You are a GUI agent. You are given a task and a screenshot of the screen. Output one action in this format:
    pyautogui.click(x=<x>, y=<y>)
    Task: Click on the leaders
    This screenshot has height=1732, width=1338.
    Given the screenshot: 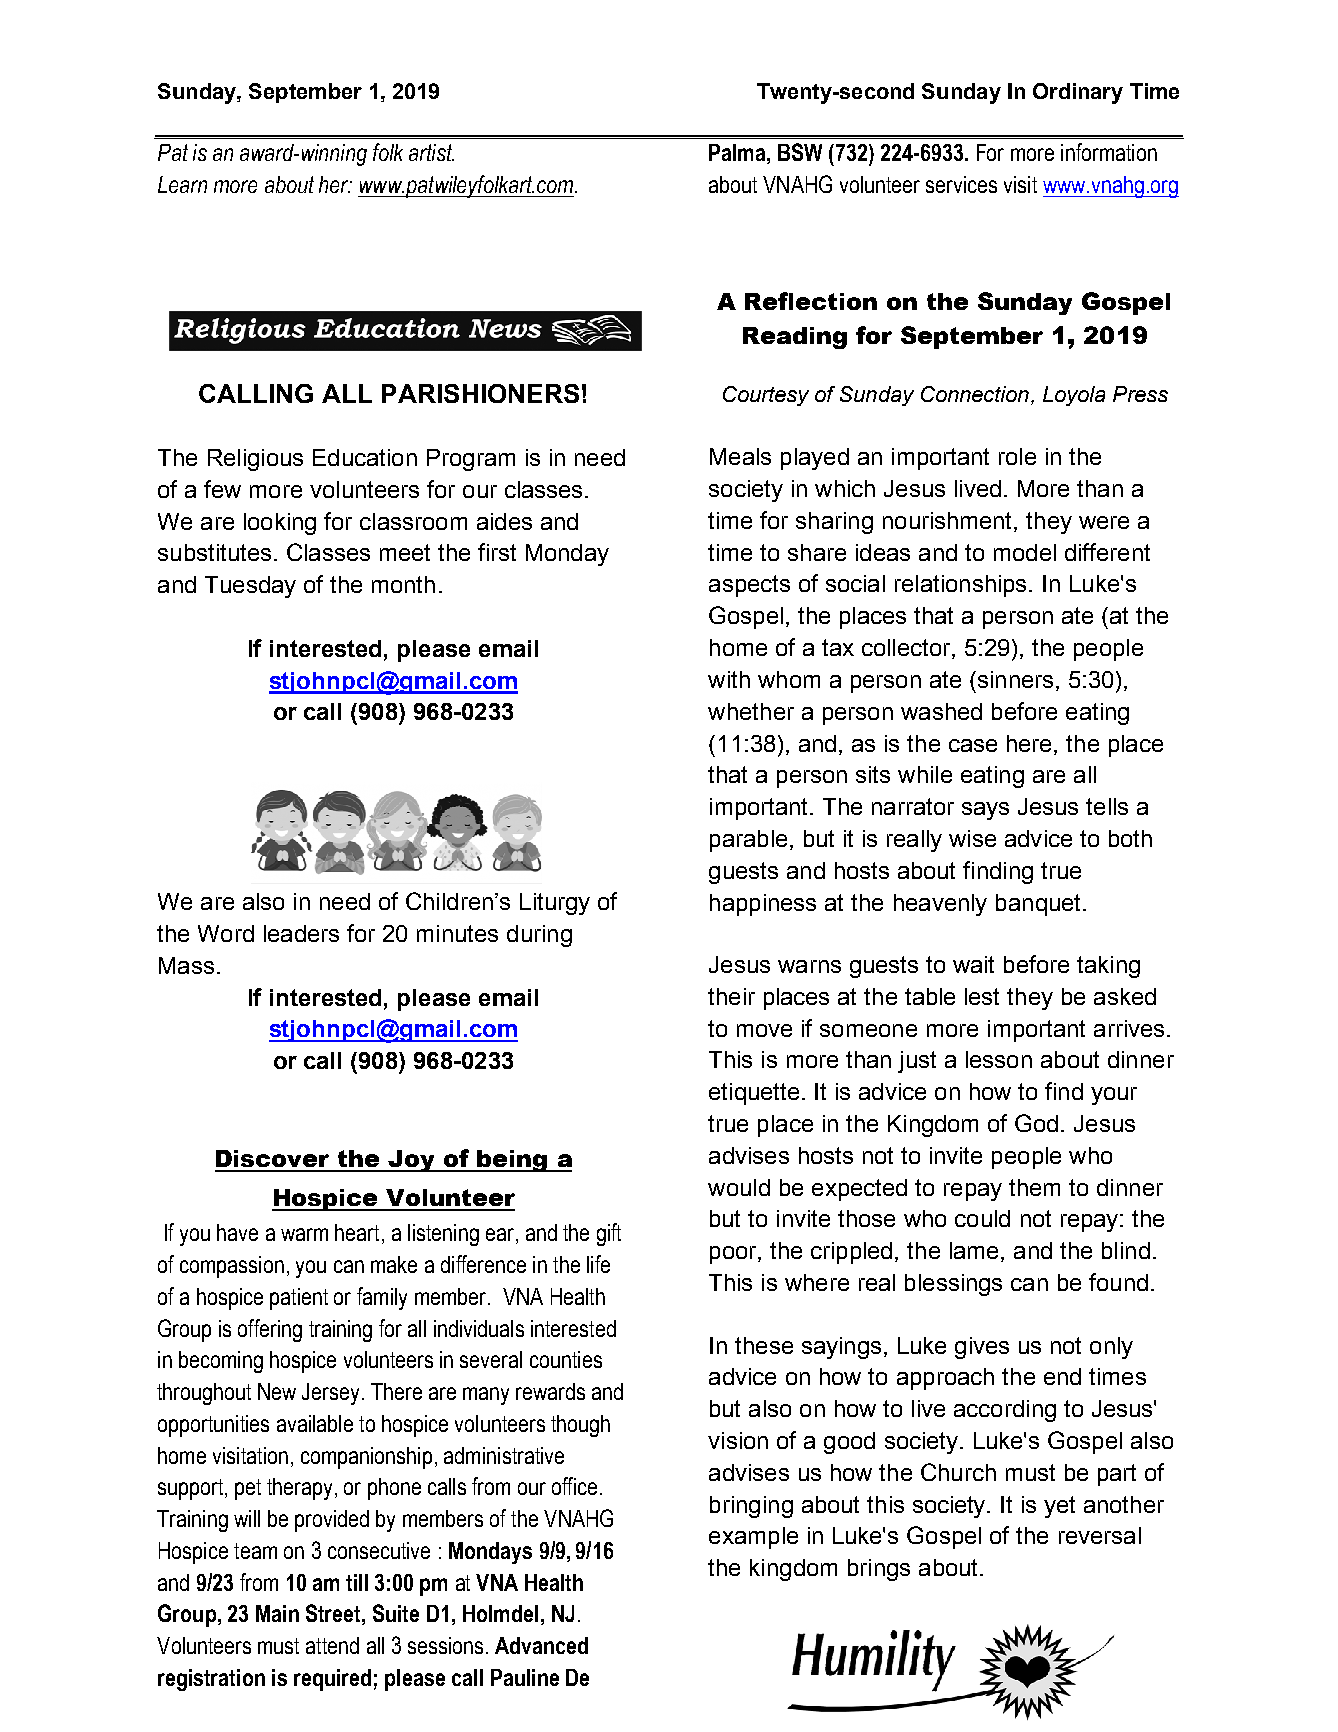 What is the action you would take?
    pyautogui.click(x=301, y=933)
